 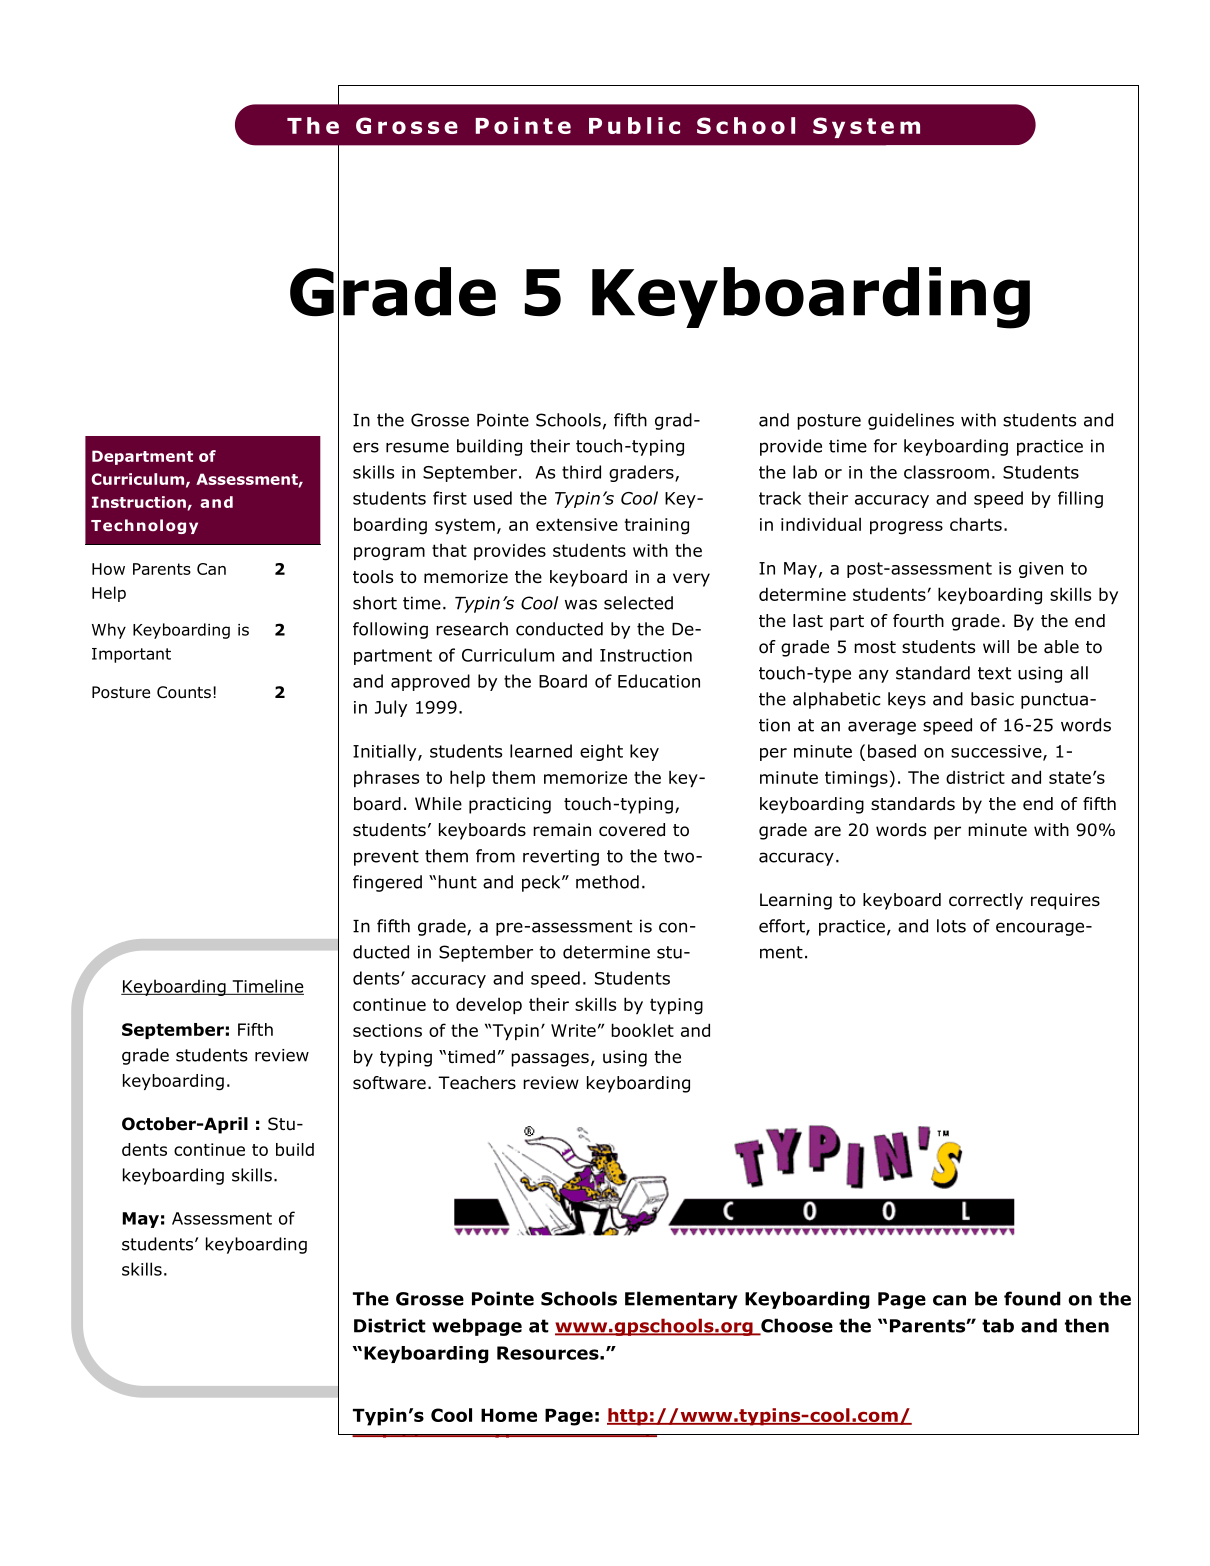 What do you see at coordinates (997, 752) in the page?
I see `successive` at bounding box center [997, 752].
